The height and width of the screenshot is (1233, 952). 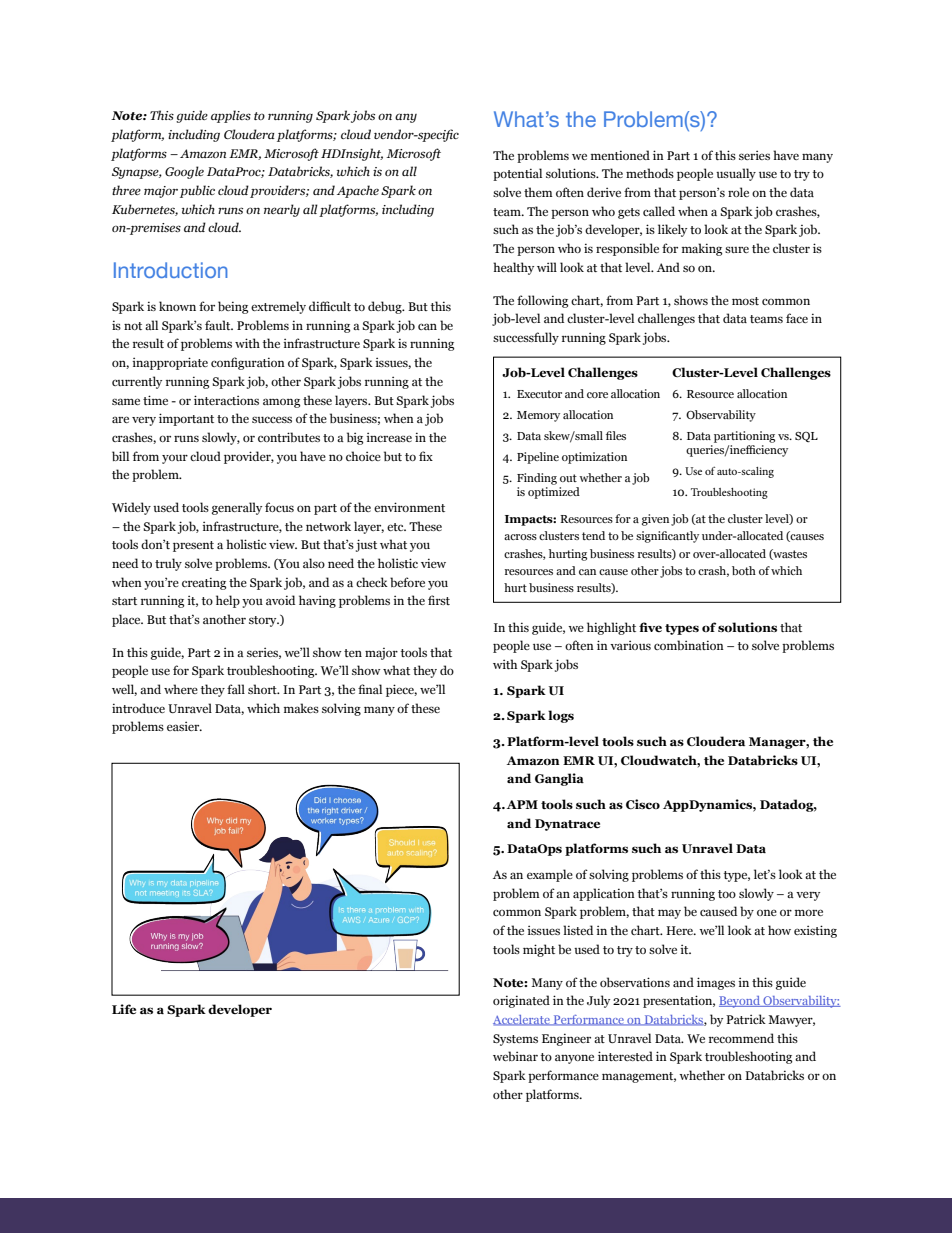 I want to click on recommend, so click(x=741, y=1038).
